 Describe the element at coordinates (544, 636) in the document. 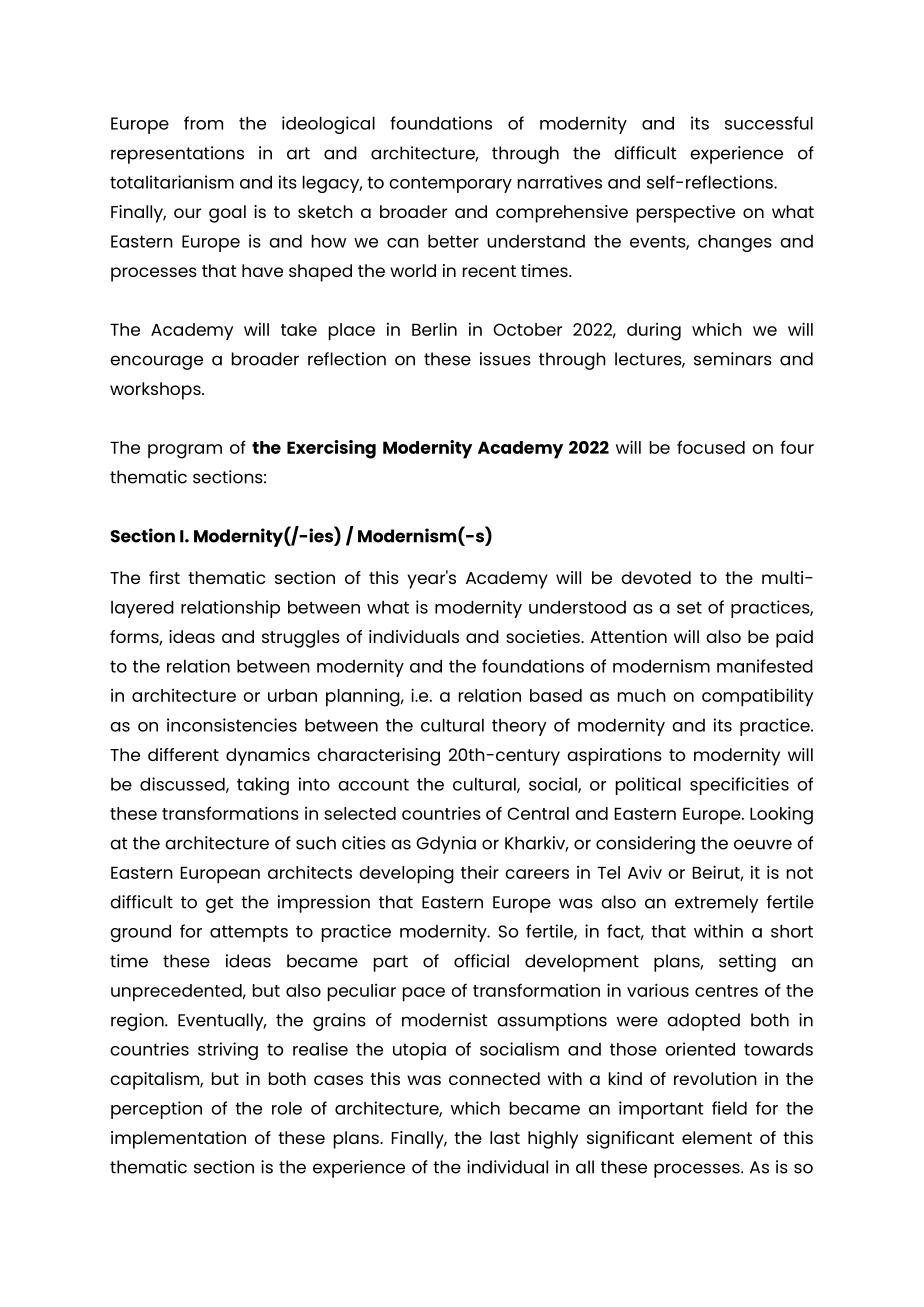

I see `societies` at that location.
